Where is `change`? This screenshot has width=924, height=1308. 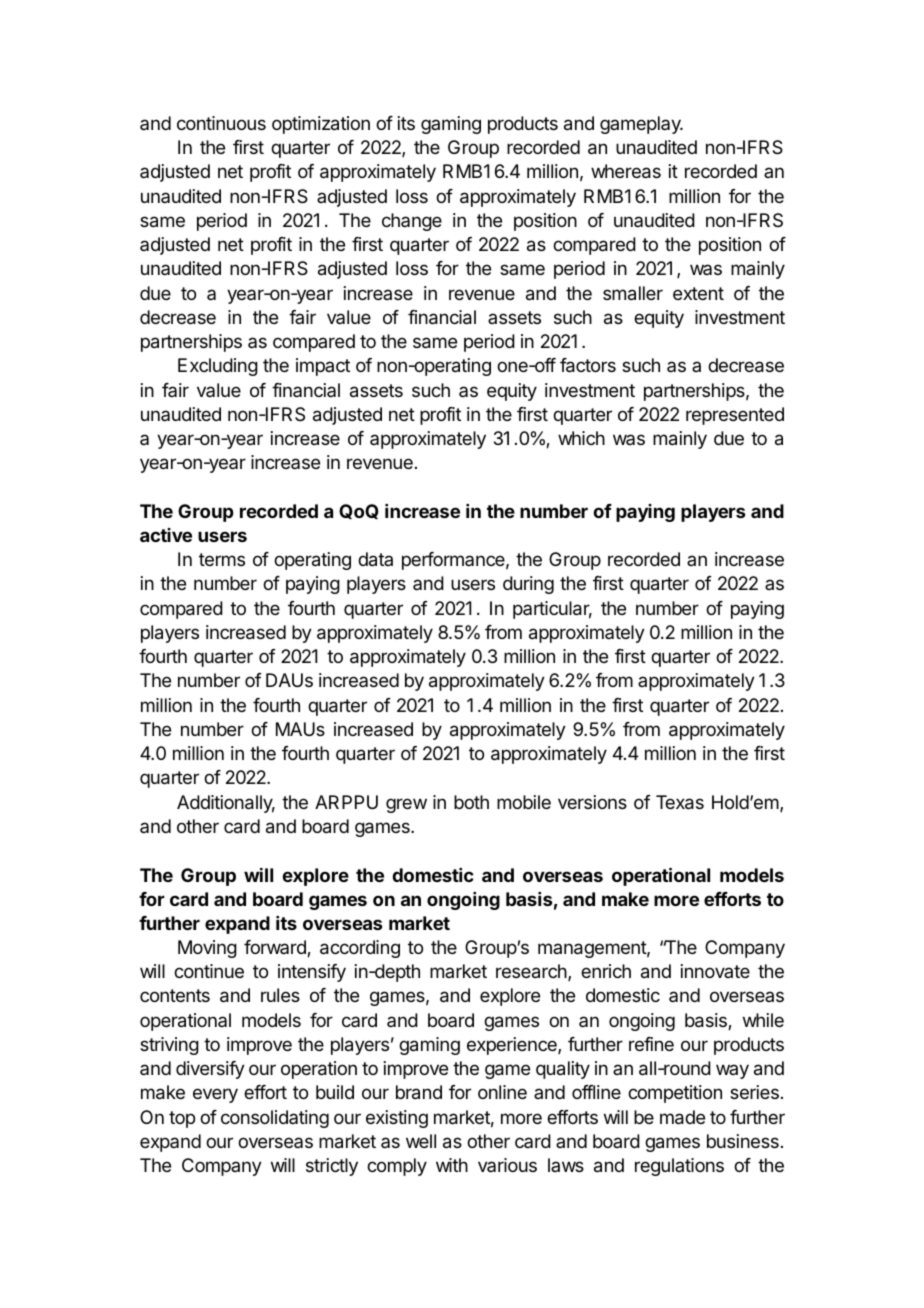
change is located at coordinates (412, 222).
